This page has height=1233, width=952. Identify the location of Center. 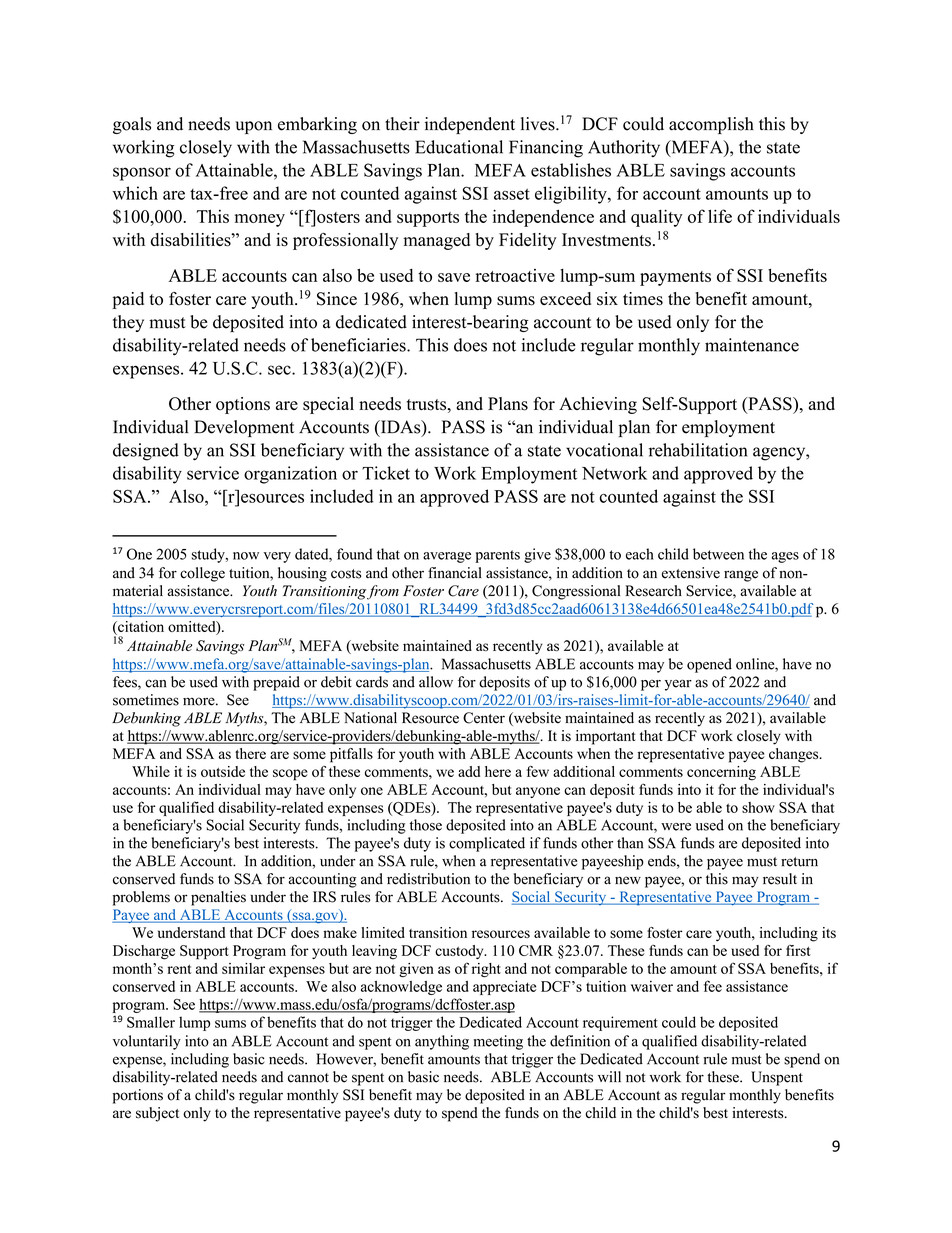
(484, 718).
